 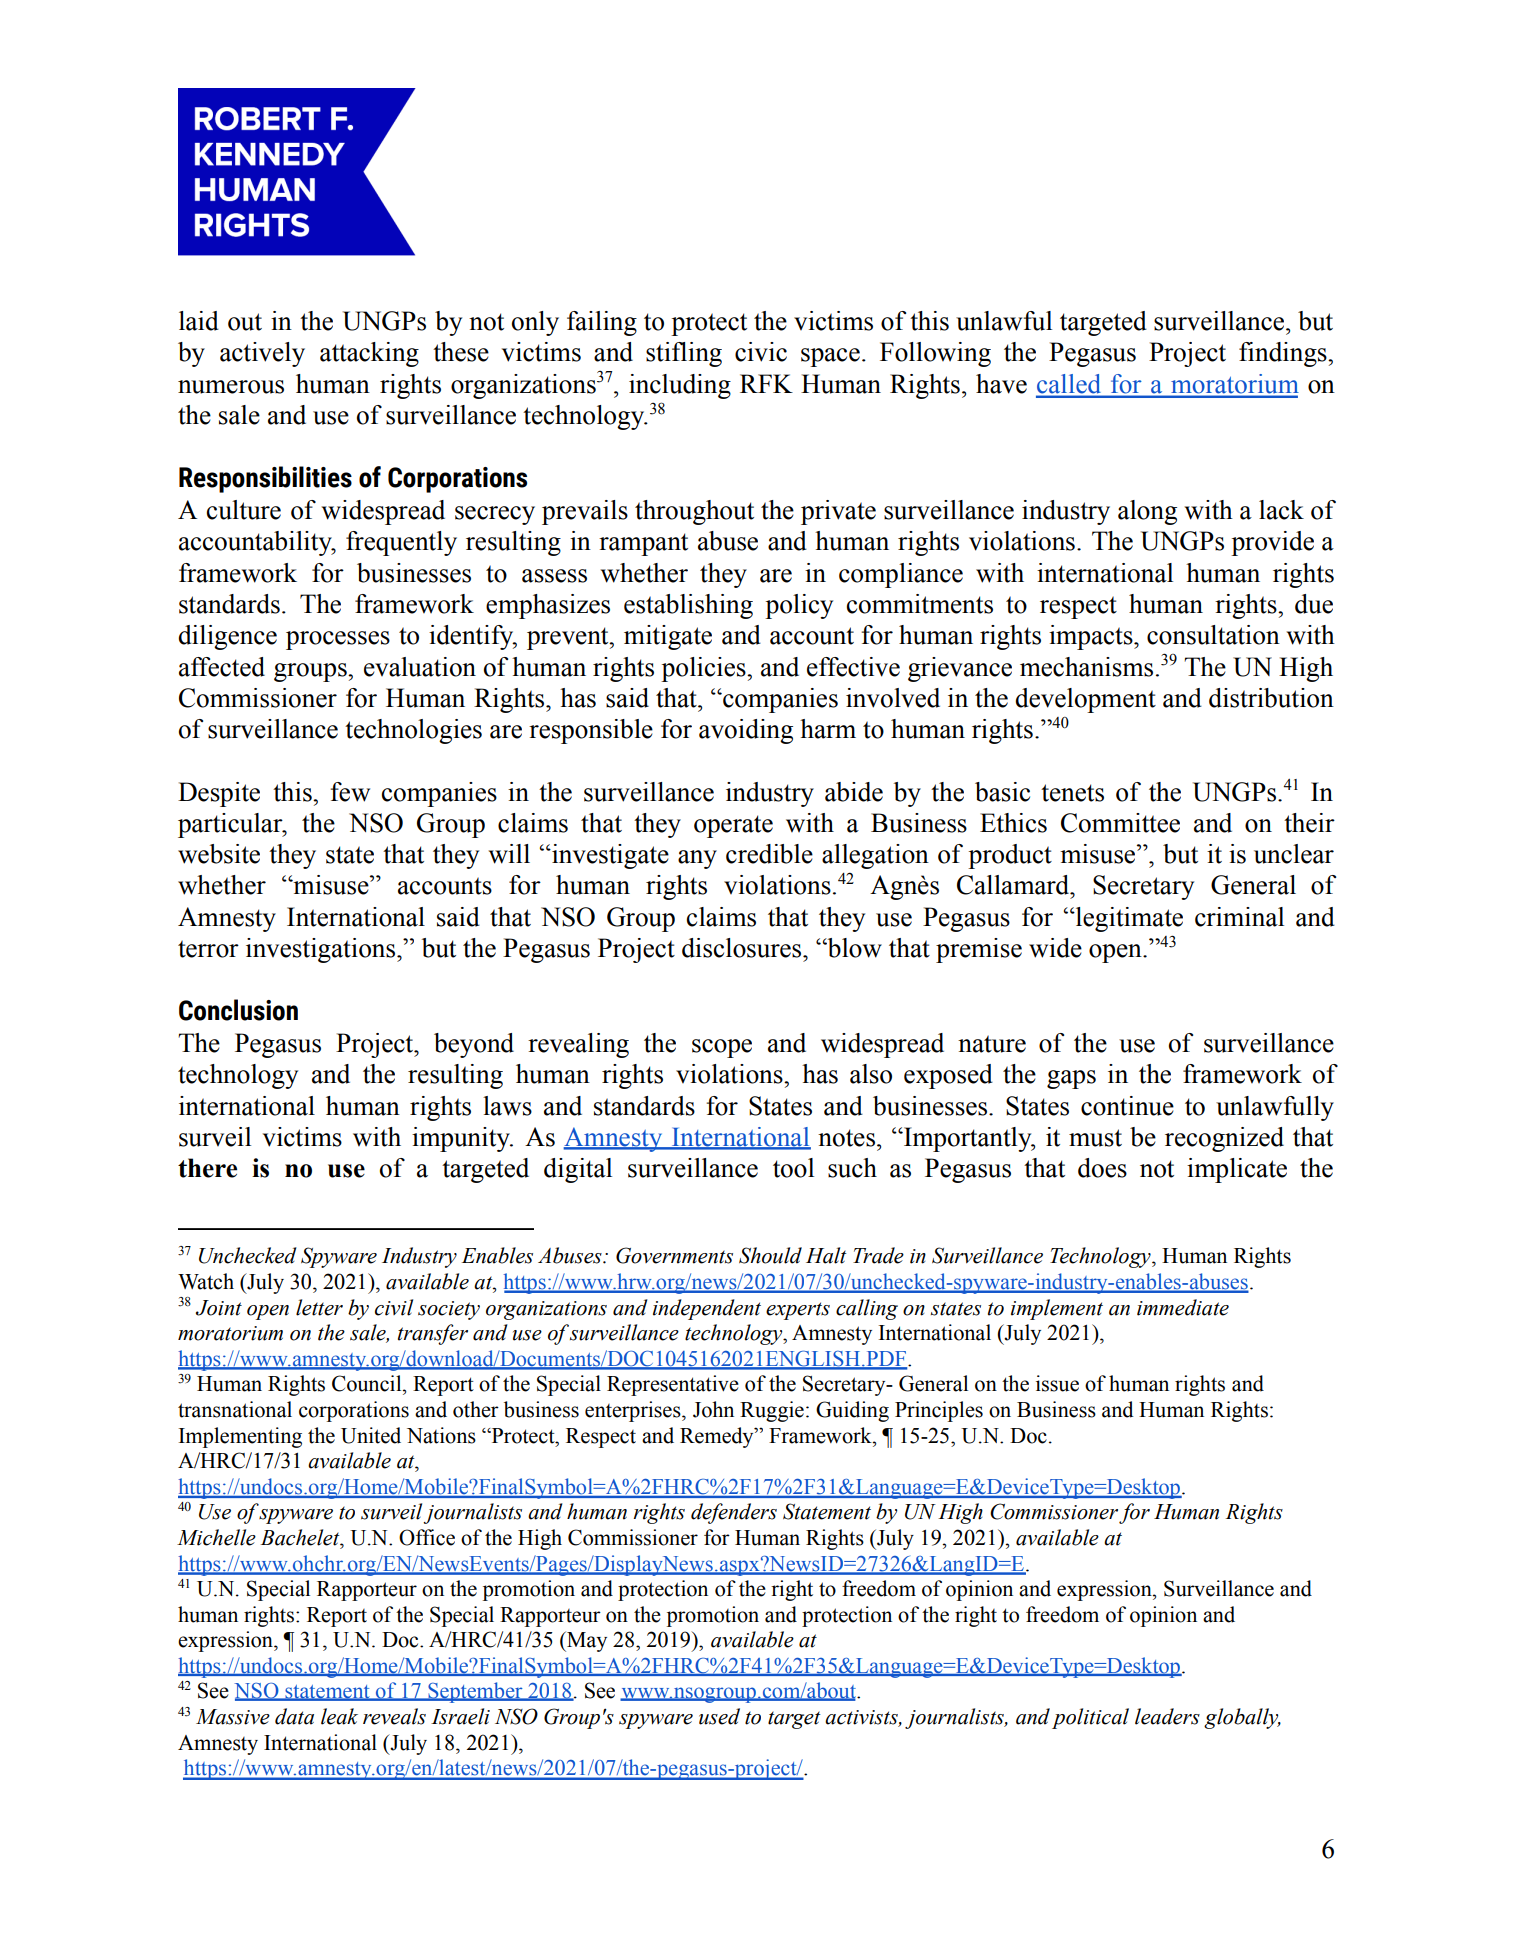 What do you see at coordinates (761, 352) in the screenshot?
I see `civic` at bounding box center [761, 352].
